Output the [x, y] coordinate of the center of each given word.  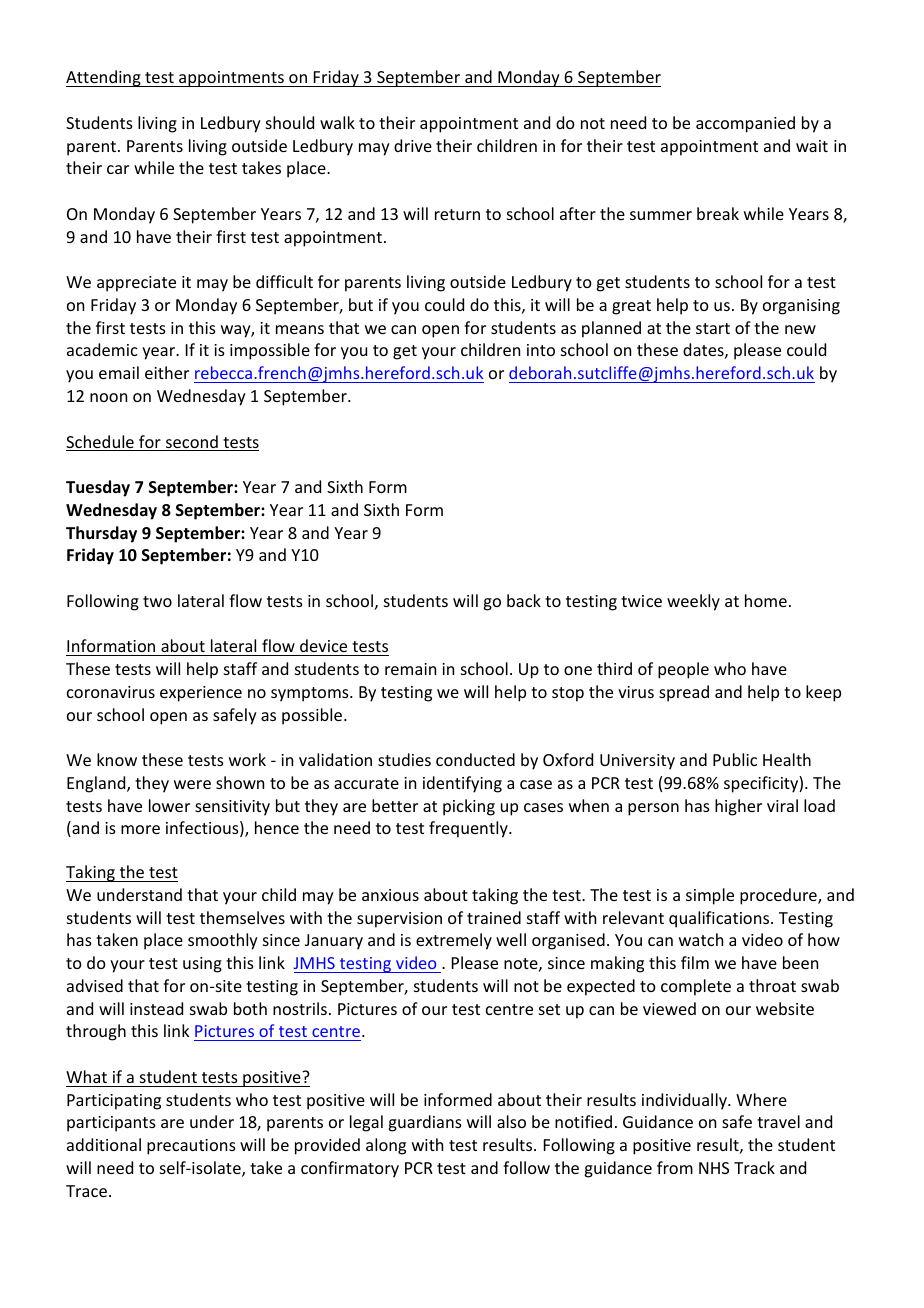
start [713, 328]
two [157, 601]
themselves [242, 917]
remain [410, 669]
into [541, 350]
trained [494, 917]
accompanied [745, 124]
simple [710, 896]
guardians [425, 1123]
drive [413, 145]
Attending [104, 78]
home [766, 600]
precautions [191, 1147]
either [167, 372]
